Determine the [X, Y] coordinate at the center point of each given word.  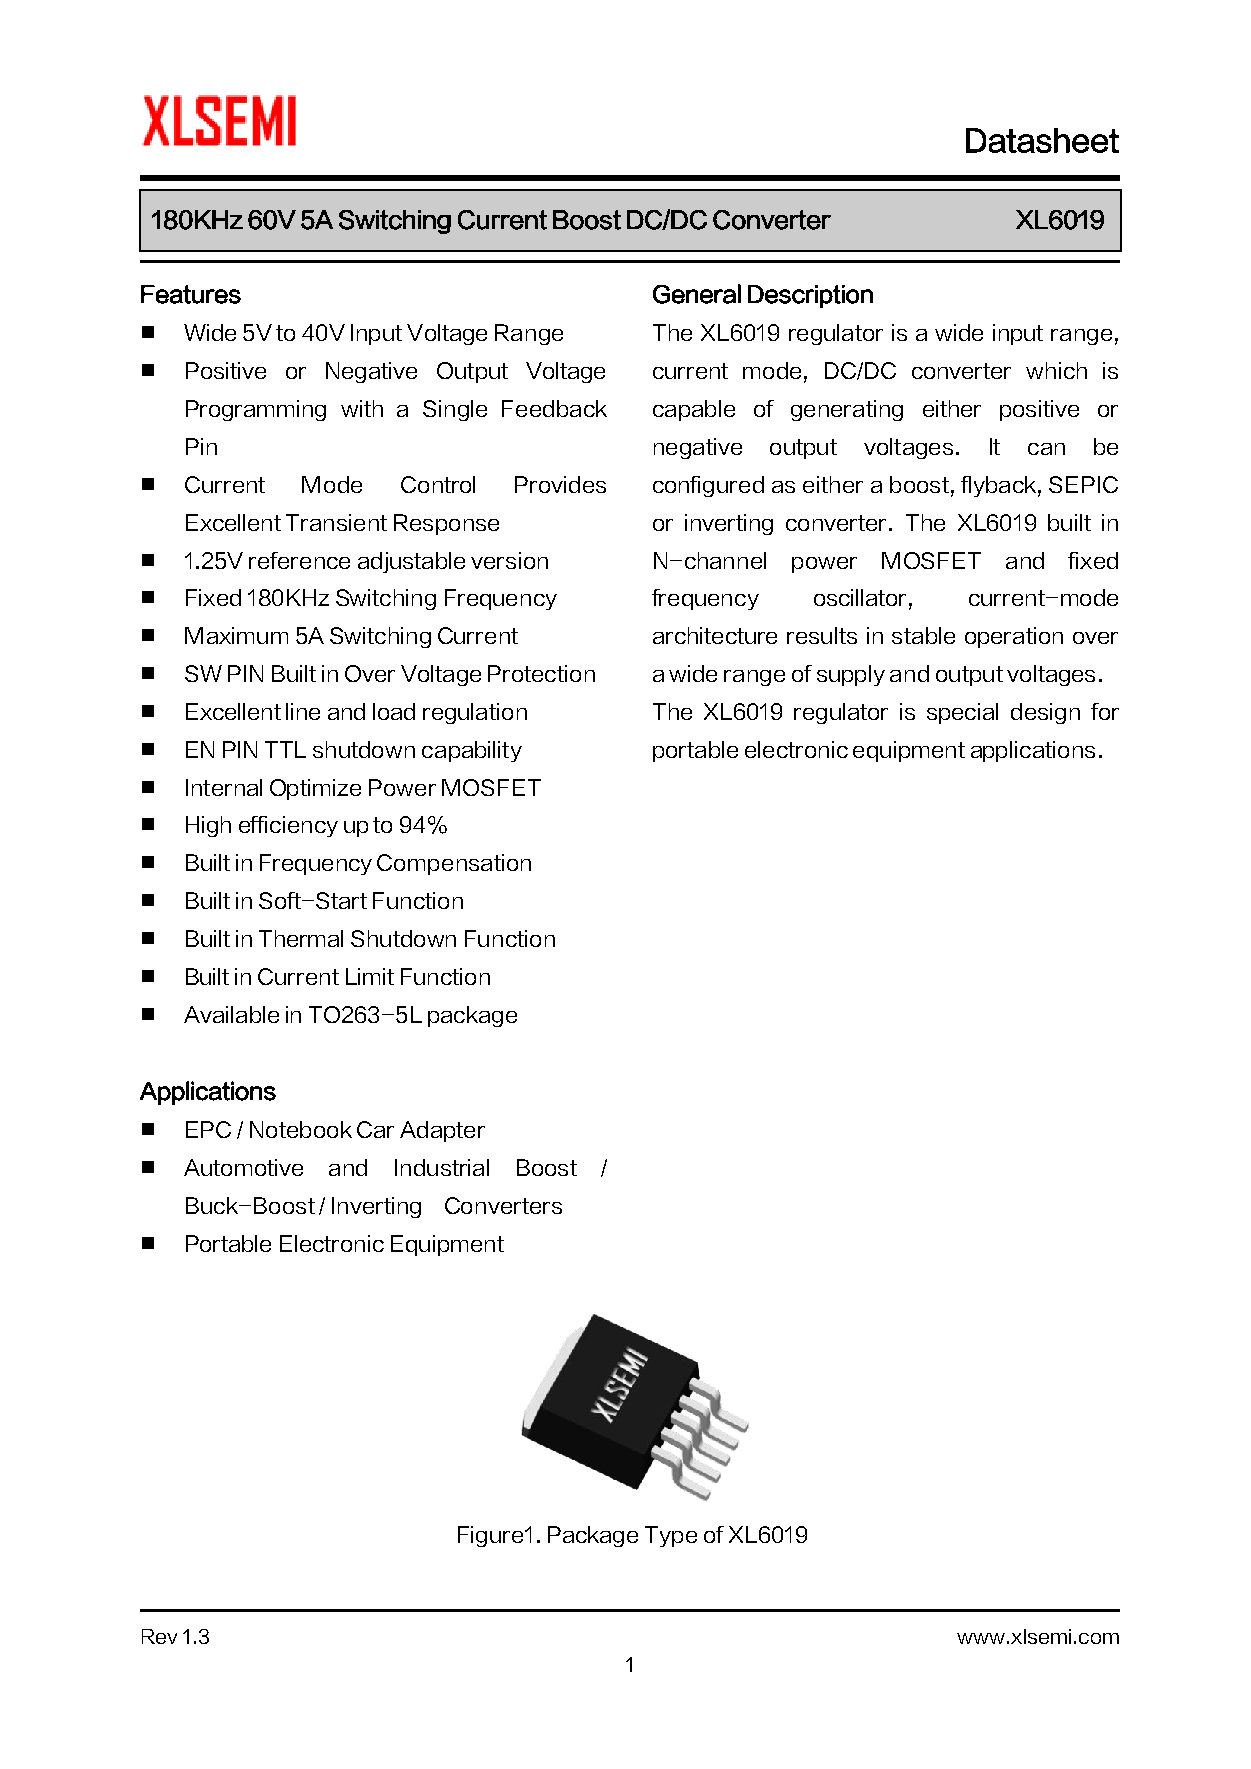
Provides [560, 484]
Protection [541, 673]
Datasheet [1042, 140]
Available [231, 1014]
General [697, 294]
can [1046, 449]
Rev [159, 1636]
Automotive [243, 1167]
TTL [285, 749]
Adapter [442, 1131]
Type [671, 1536]
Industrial [442, 1167]
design [1045, 713]
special [962, 713]
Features [191, 294]
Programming [256, 410]
